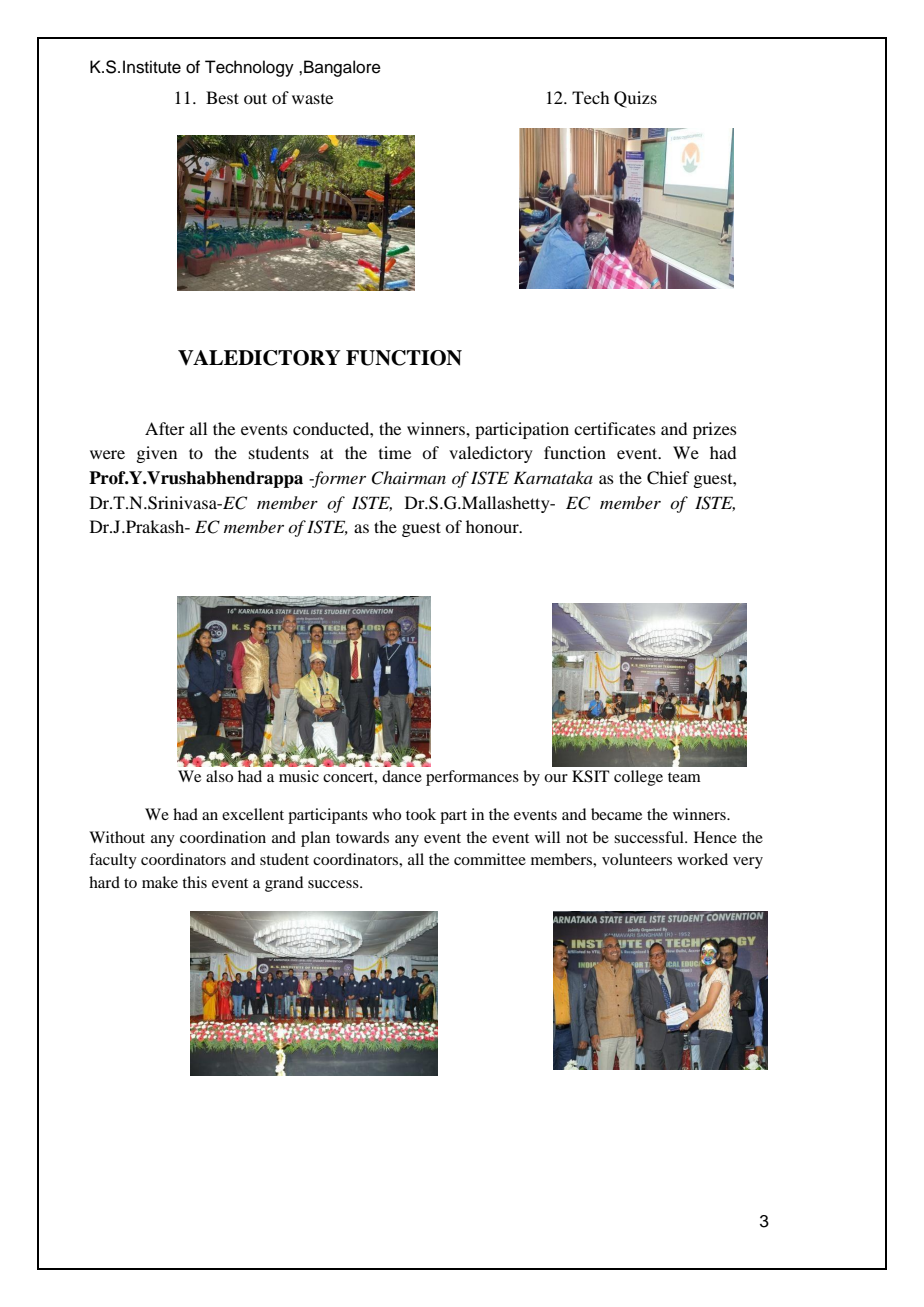  What do you see at coordinates (402, 776) in the screenshot?
I see `dance` at bounding box center [402, 776].
